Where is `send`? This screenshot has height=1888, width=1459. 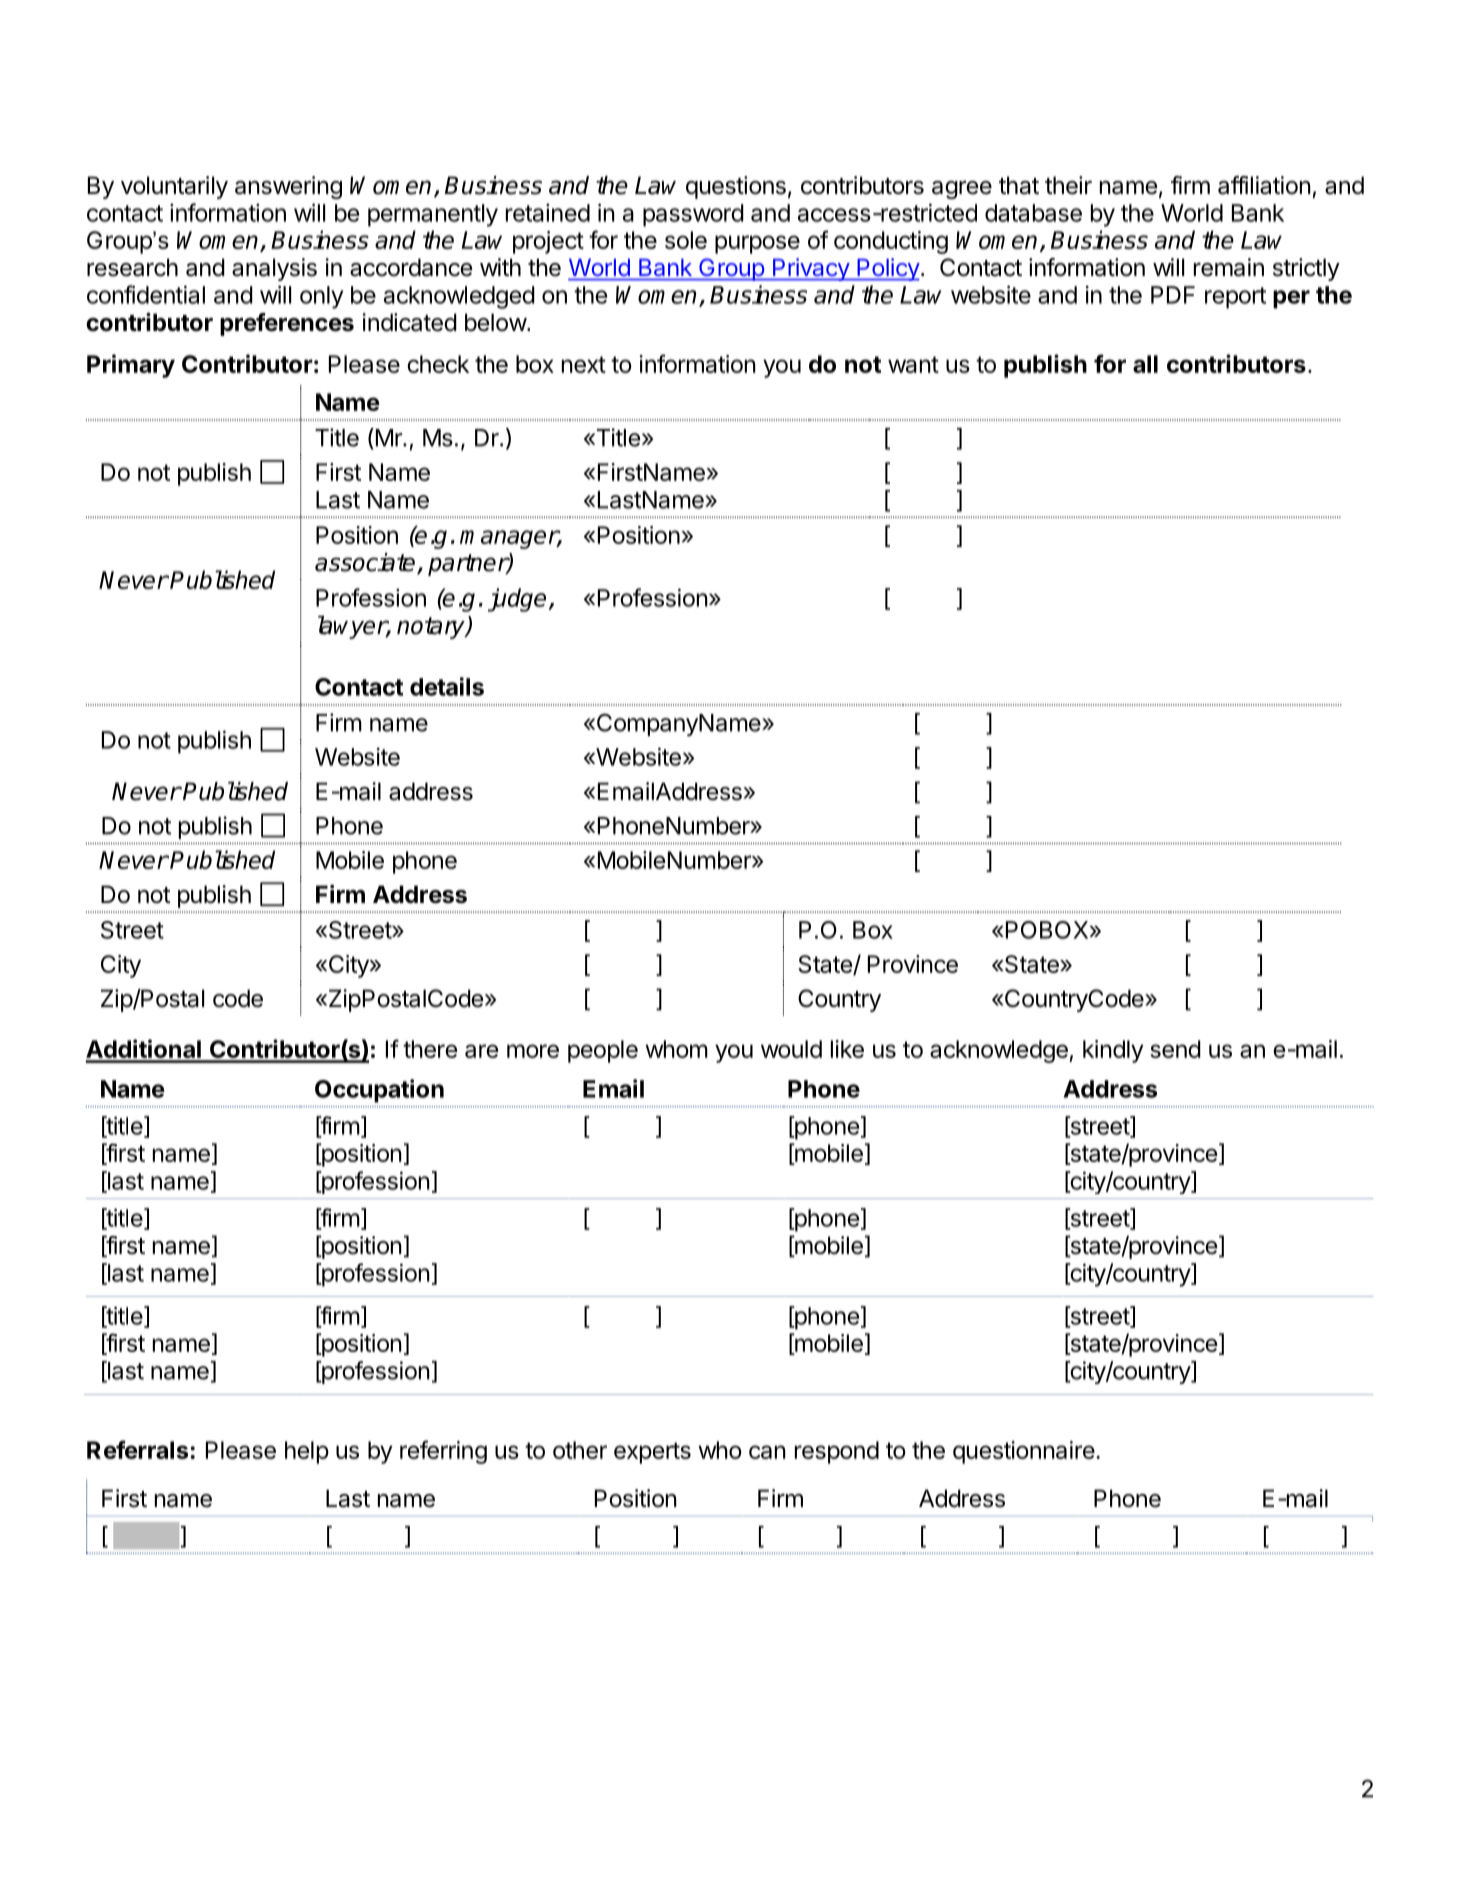
send is located at coordinates (1175, 1049).
